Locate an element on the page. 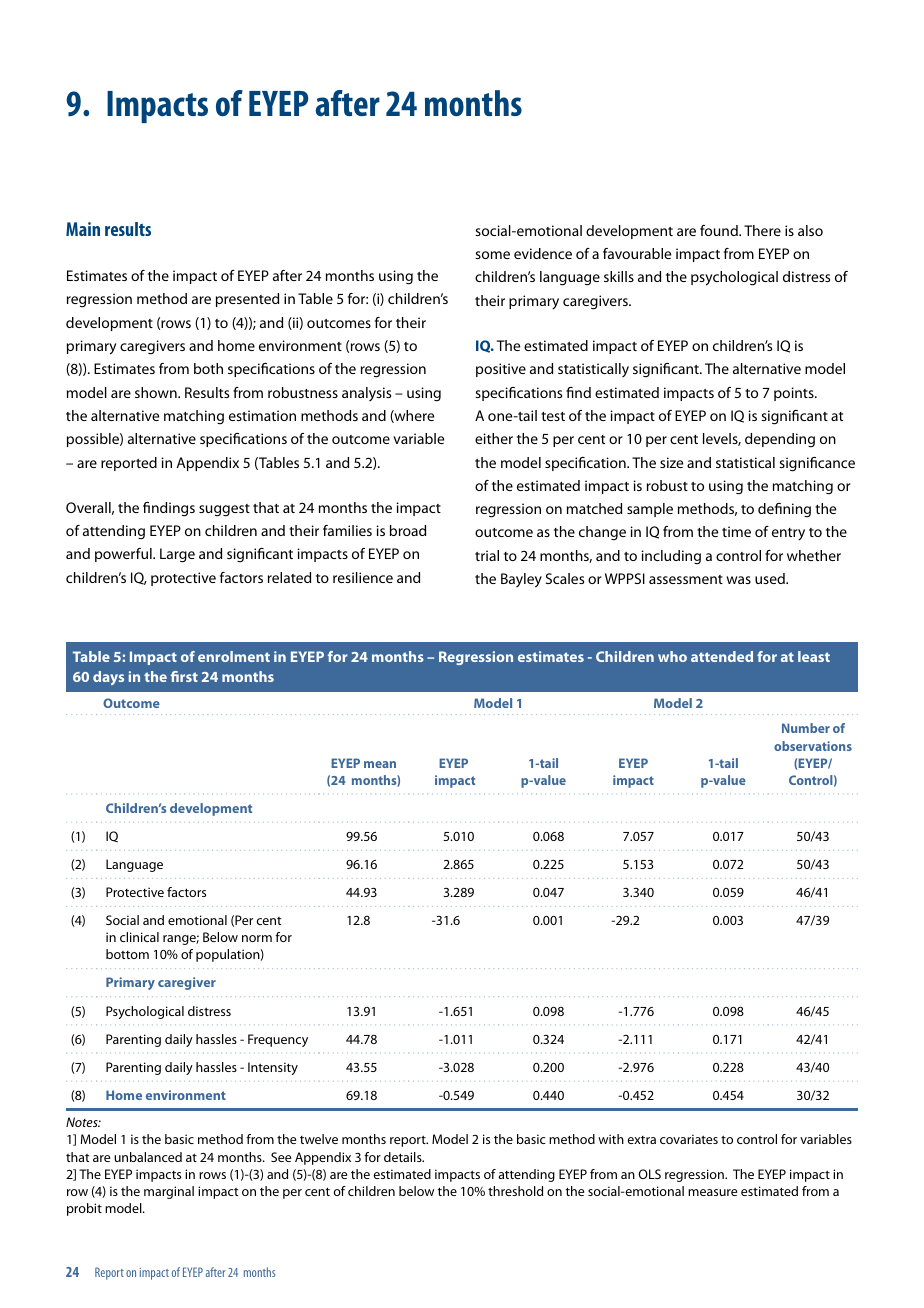 Image resolution: width=924 pixels, height=1308 pixels. found is located at coordinates (720, 230).
